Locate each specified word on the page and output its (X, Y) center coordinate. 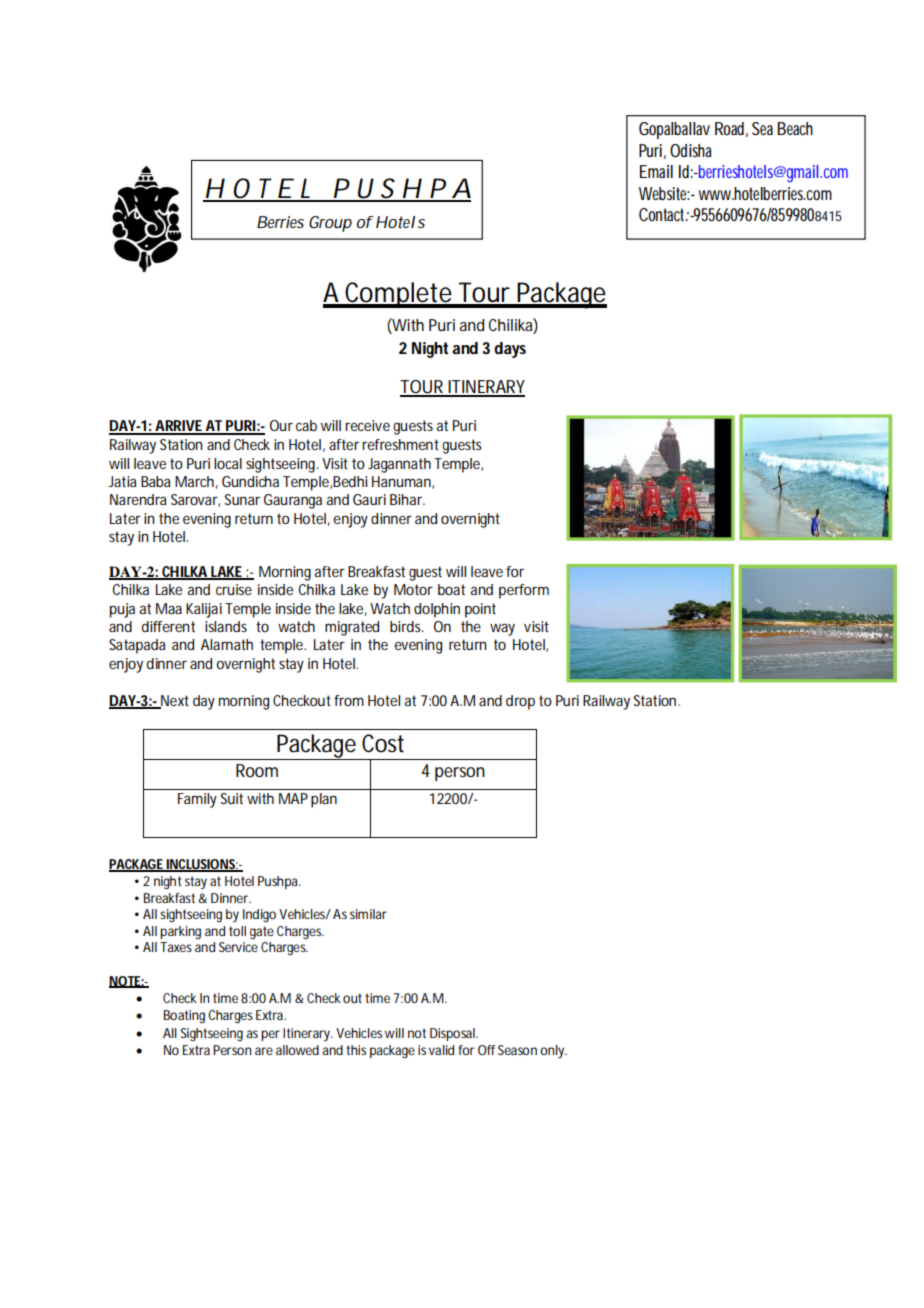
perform (524, 591)
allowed (297, 1050)
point (480, 610)
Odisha (691, 150)
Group (330, 224)
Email (656, 171)
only (553, 1052)
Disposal (453, 1034)
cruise (234, 589)
